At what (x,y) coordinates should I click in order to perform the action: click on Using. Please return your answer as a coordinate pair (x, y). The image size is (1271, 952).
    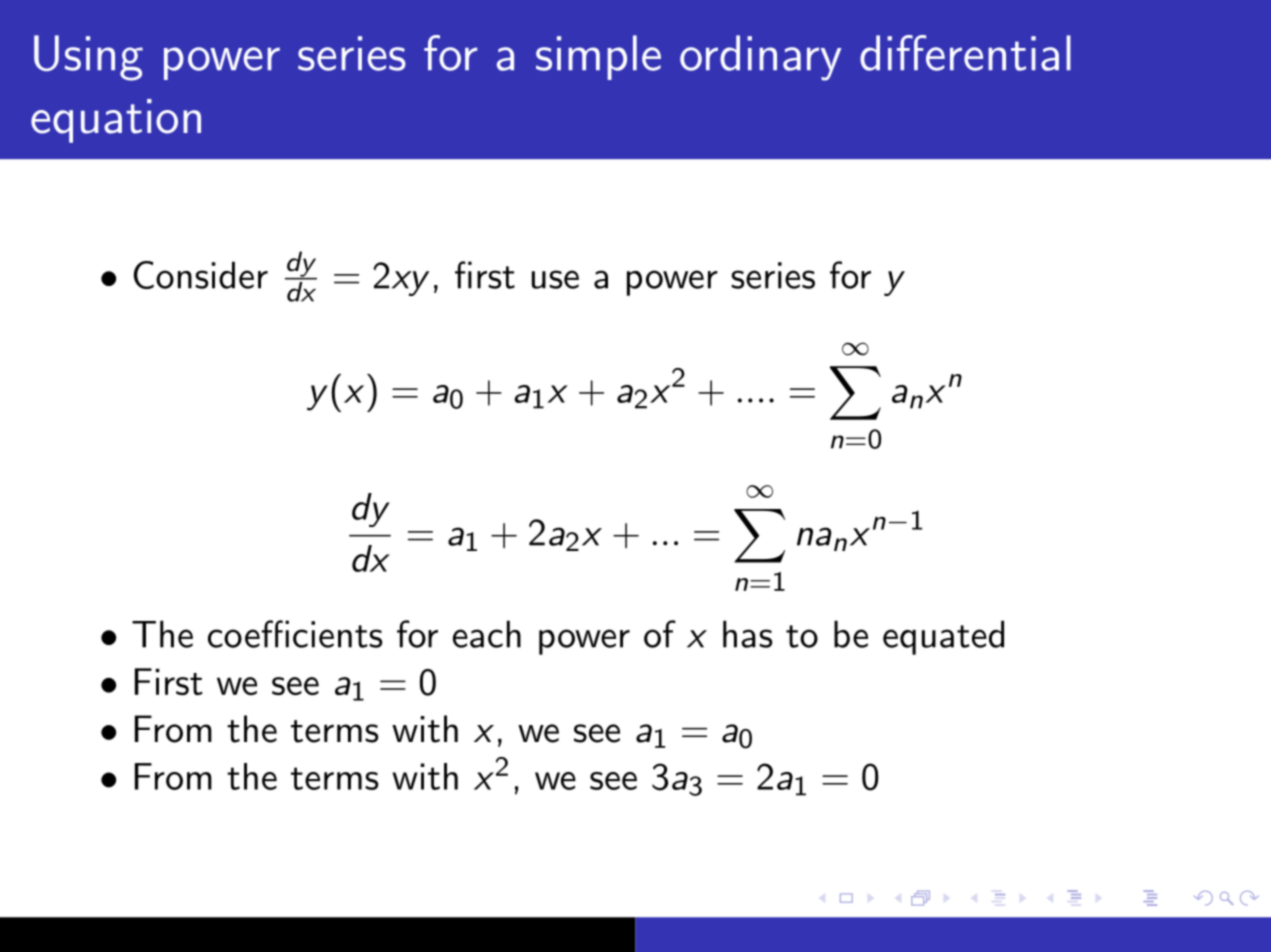
    Looking at the image, I should click on (88, 58).
